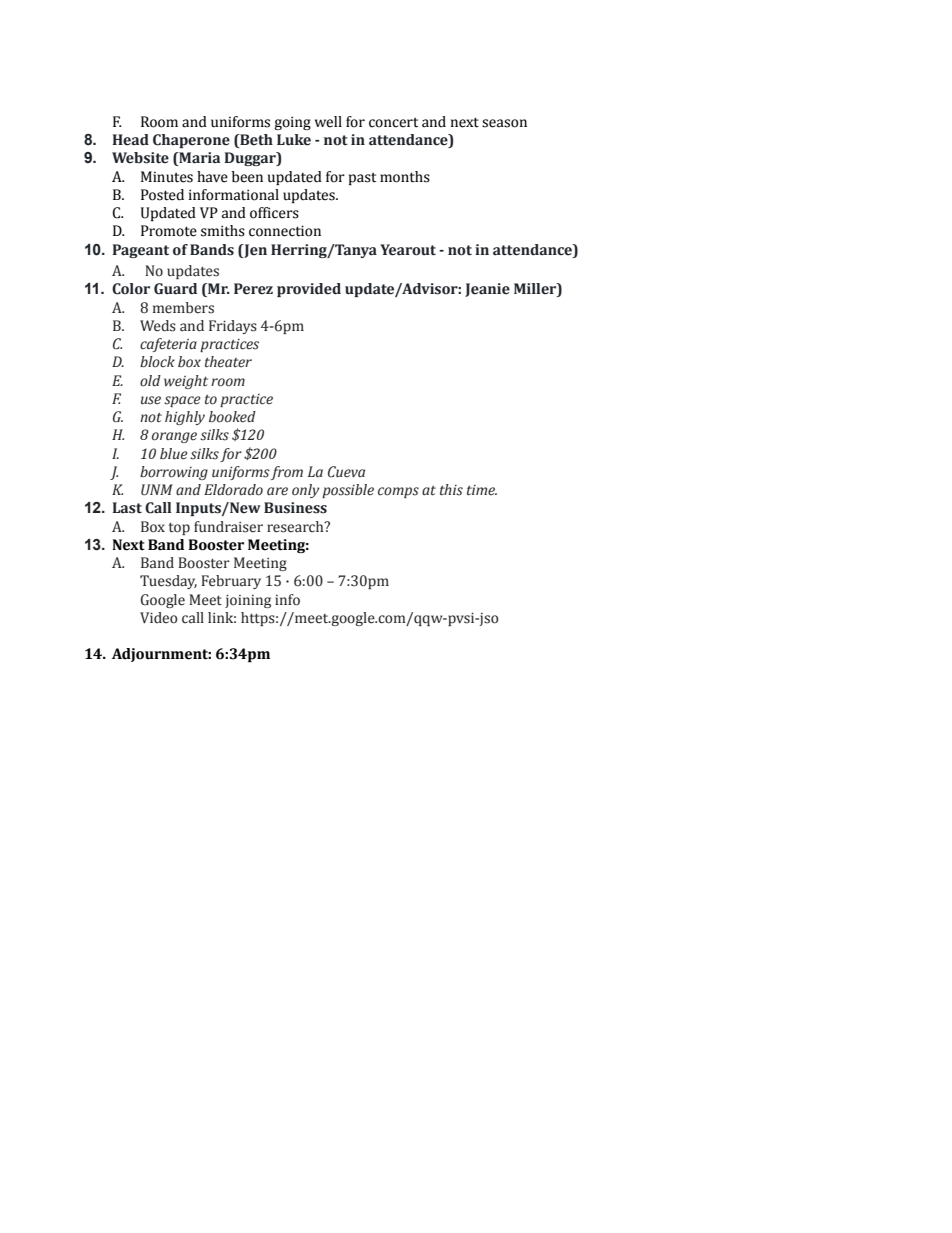  What do you see at coordinates (306, 491) in the document?
I see `only` at bounding box center [306, 491].
